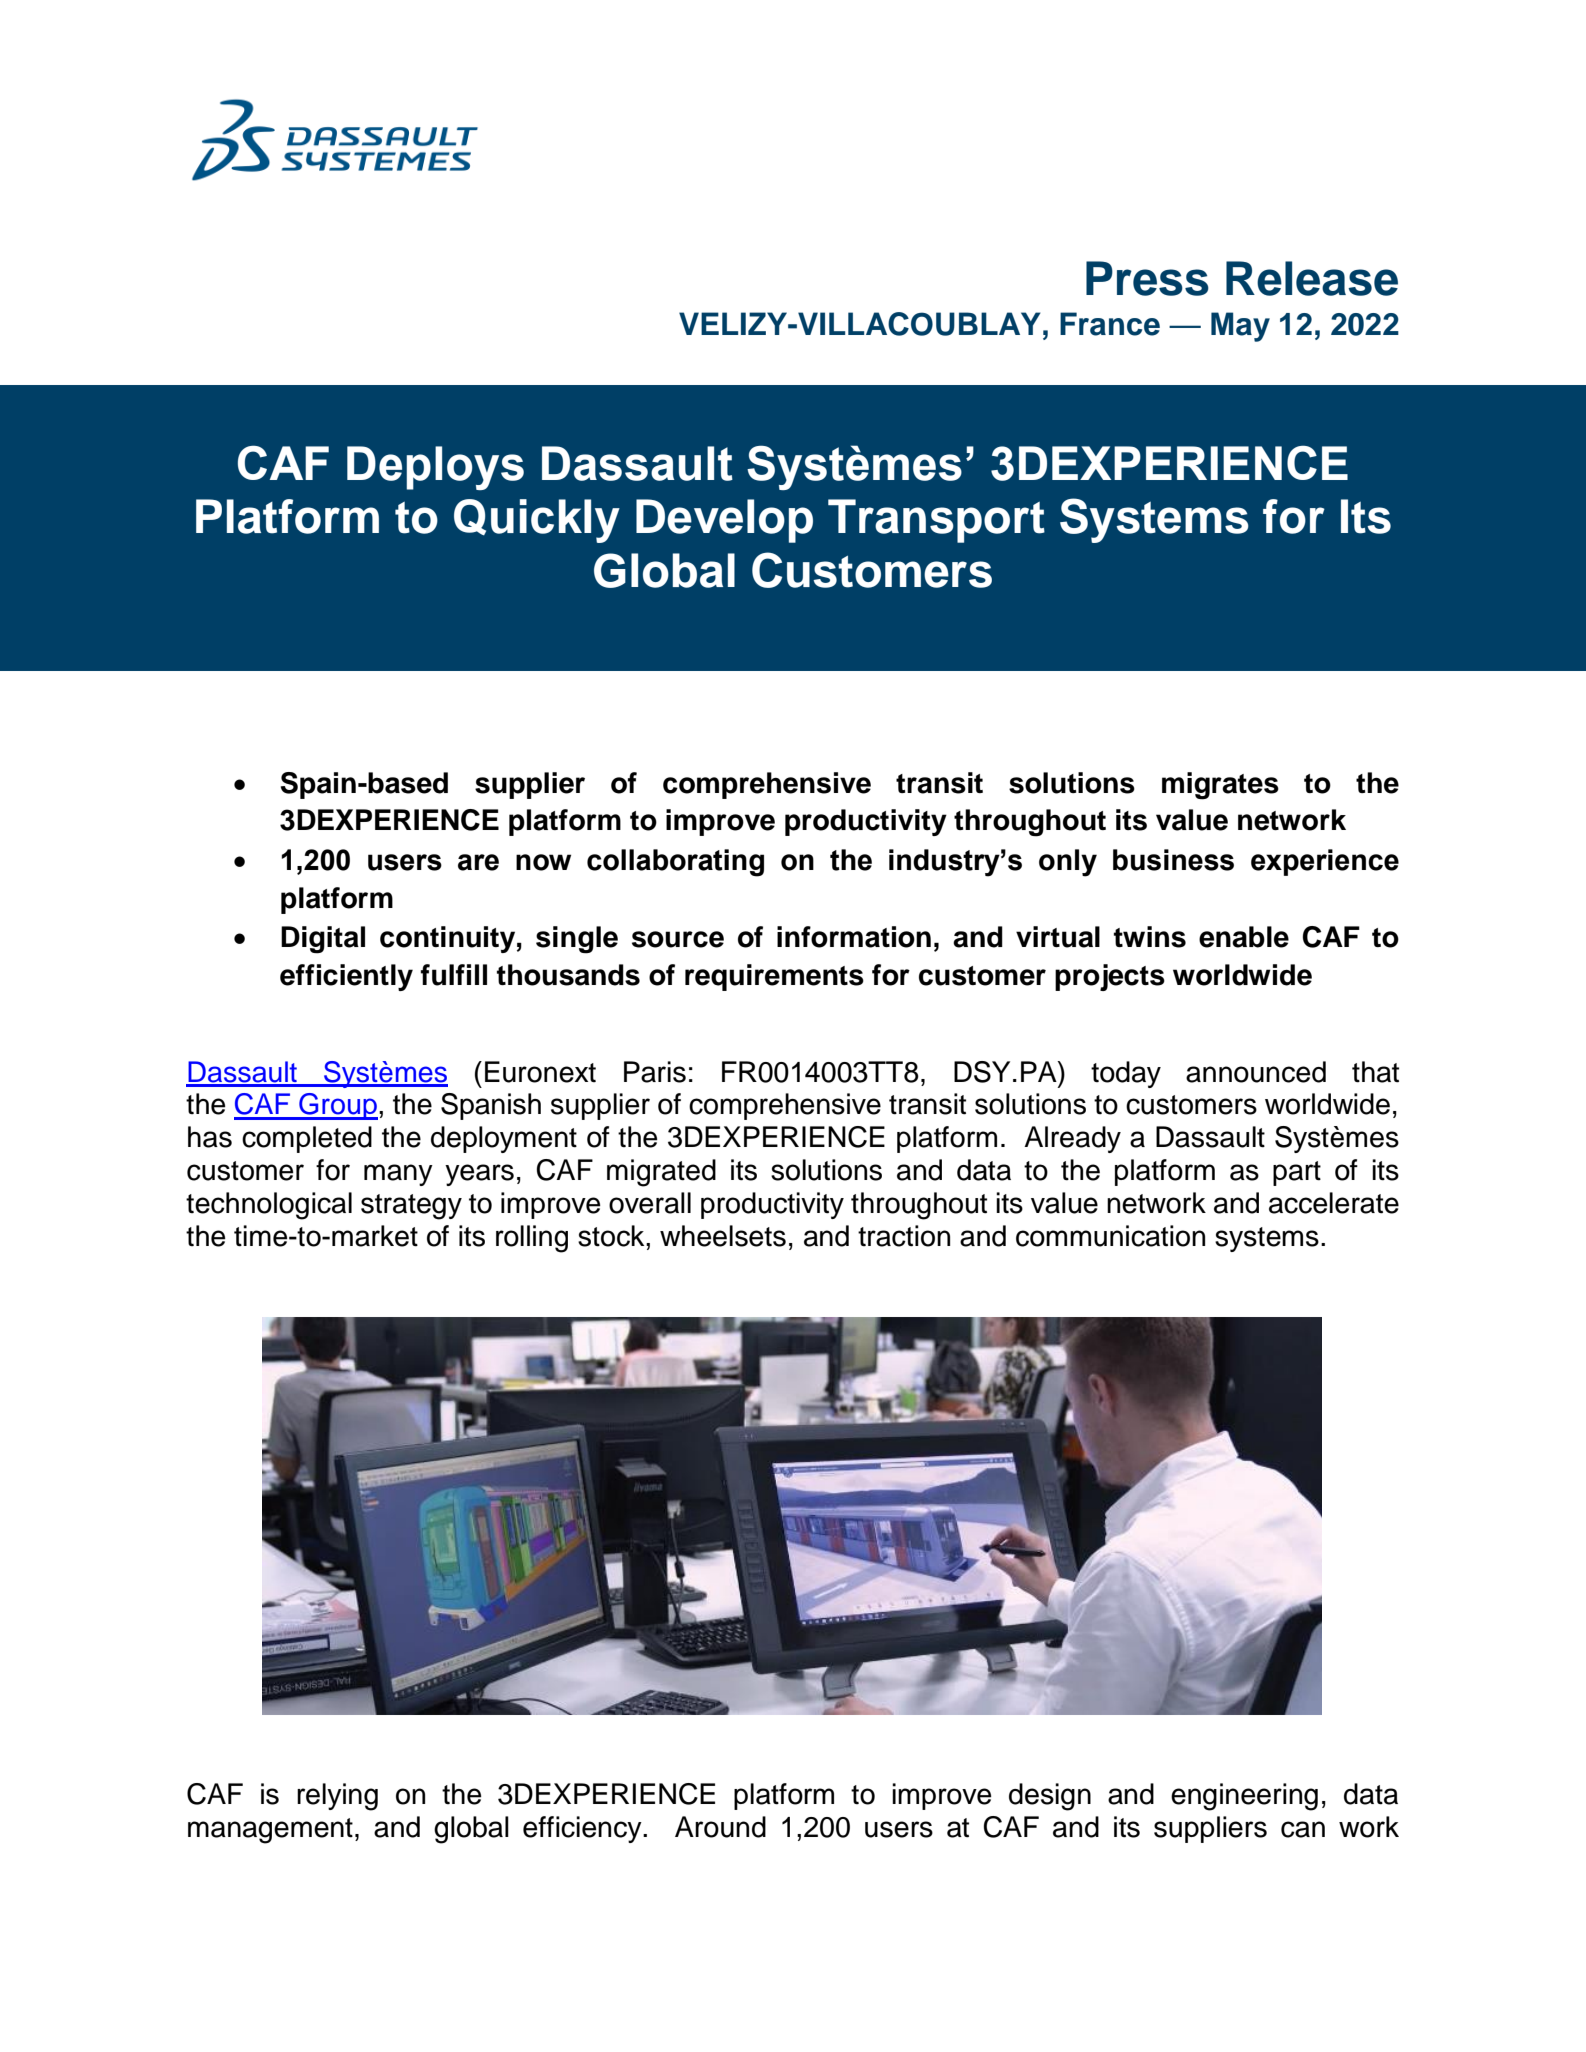  I want to click on Deploys, so click(435, 468).
